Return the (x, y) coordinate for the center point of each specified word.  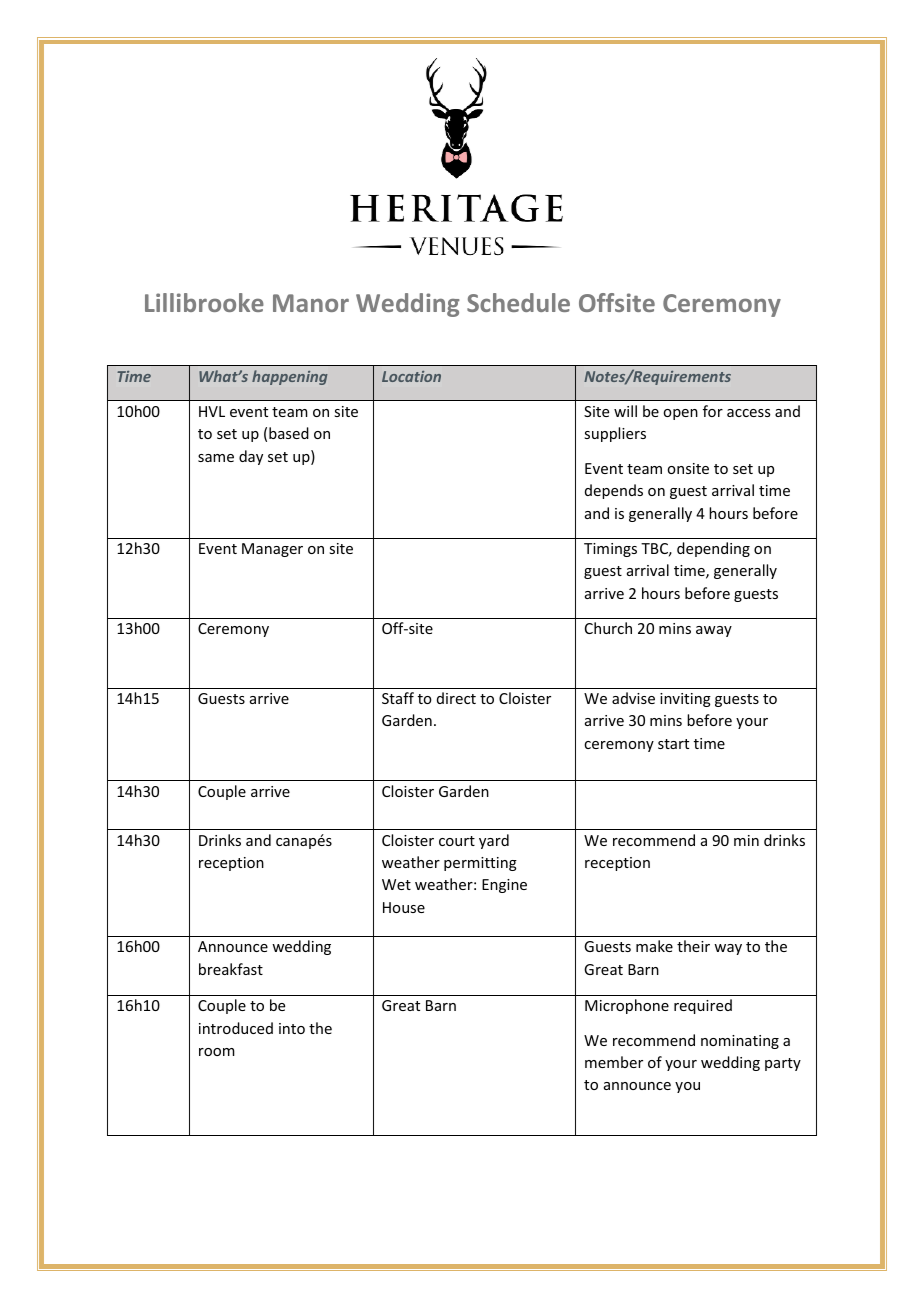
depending (713, 549)
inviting (685, 700)
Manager (272, 550)
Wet (396, 884)
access (748, 413)
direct (456, 698)
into (292, 1028)
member (614, 1062)
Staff (398, 698)
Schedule (518, 302)
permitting (480, 864)
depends (614, 491)
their (693, 946)
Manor (311, 303)
